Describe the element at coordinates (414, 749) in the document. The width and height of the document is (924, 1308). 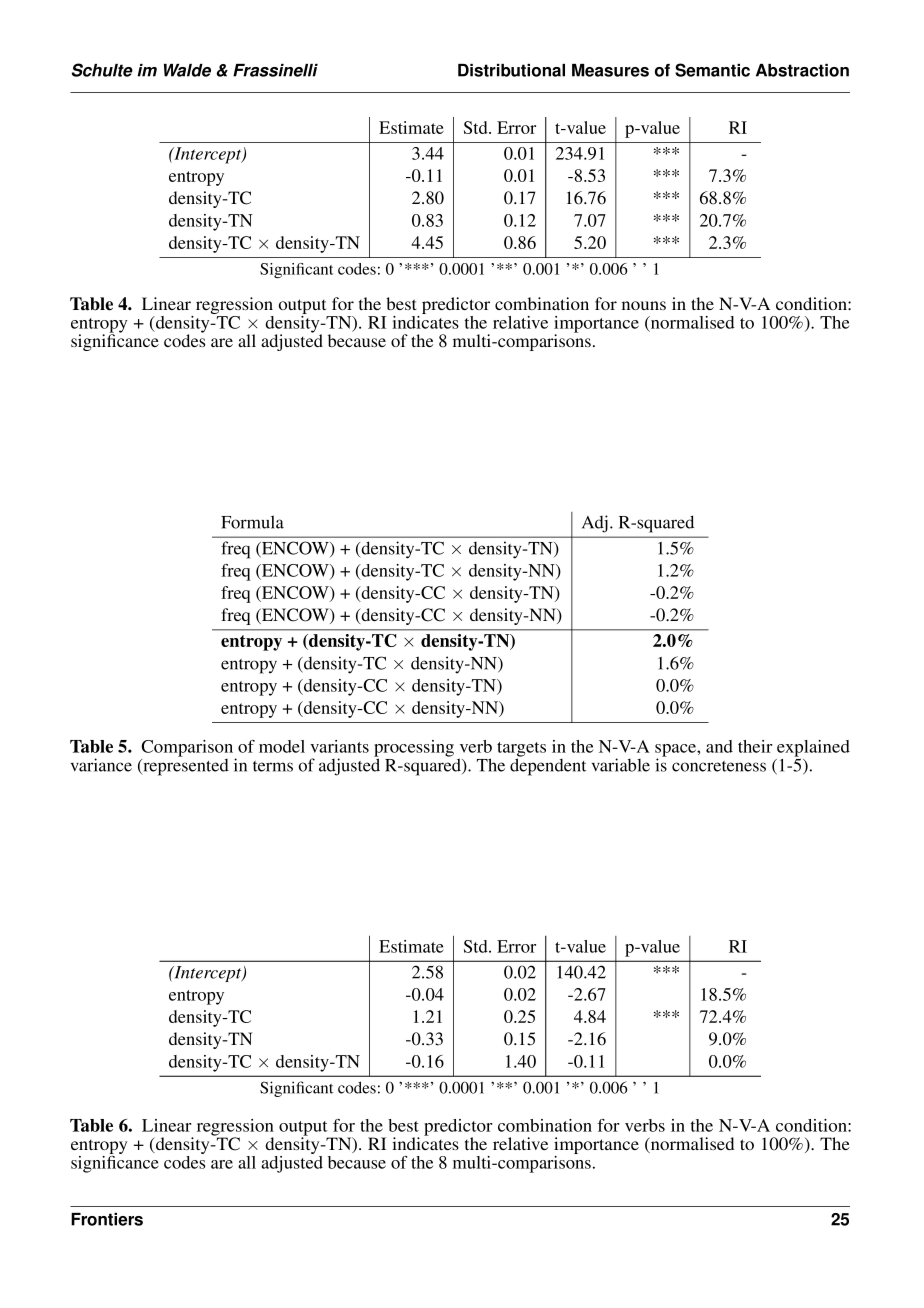
I see `processing` at that location.
